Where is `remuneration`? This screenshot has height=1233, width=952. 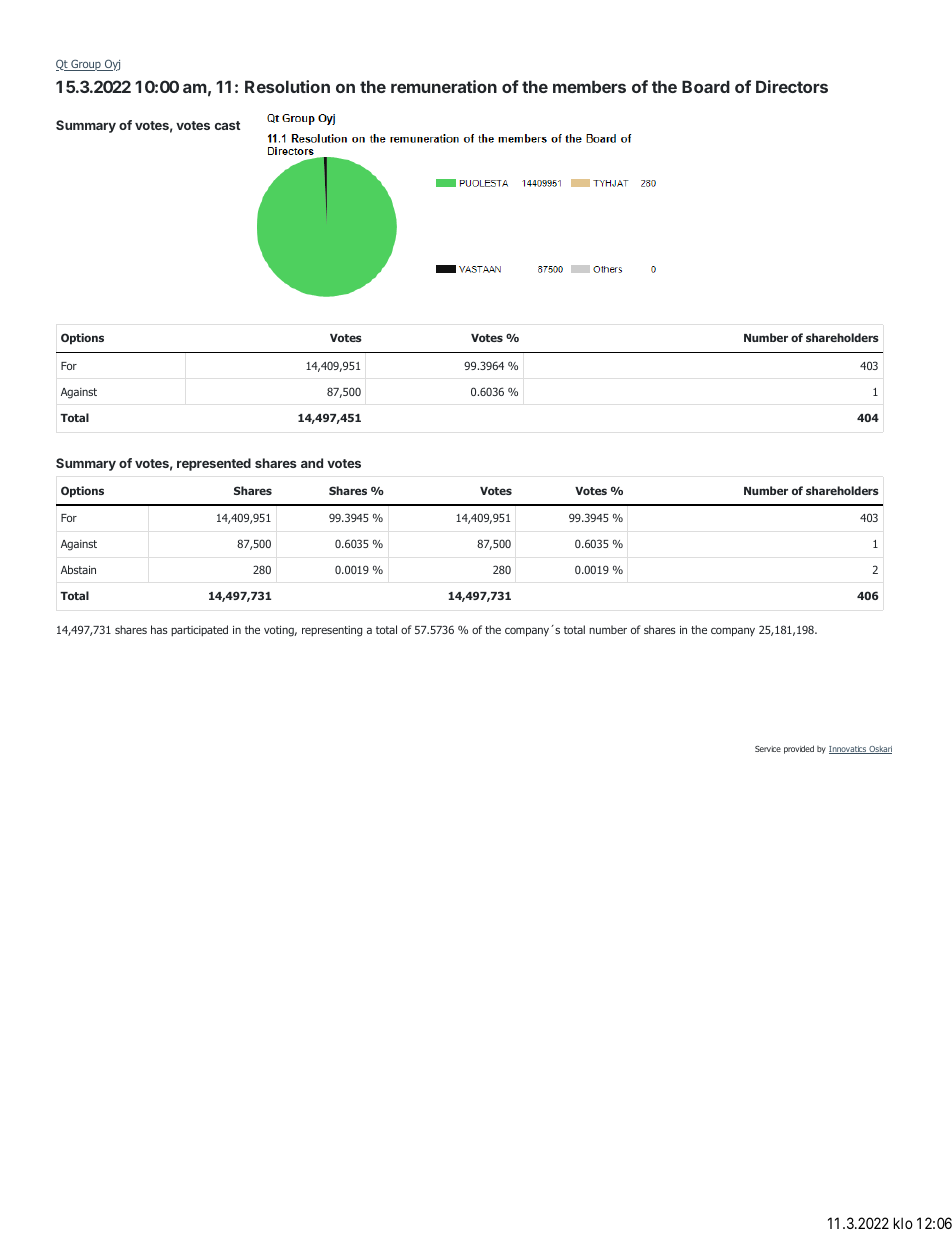
remuneration is located at coordinates (444, 86).
